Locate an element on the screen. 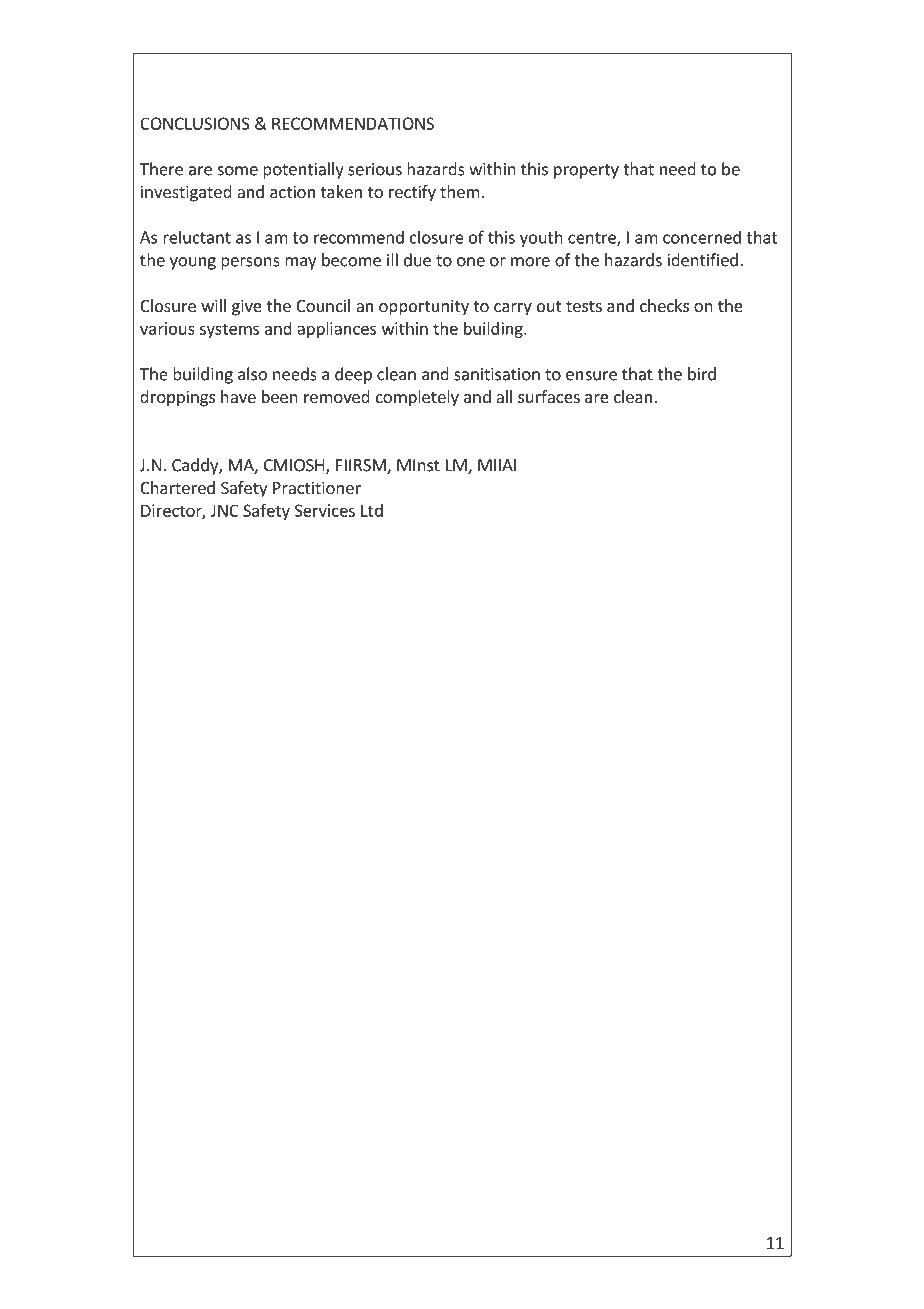 The width and height of the screenshot is (924, 1309). Chartered is located at coordinates (177, 487).
